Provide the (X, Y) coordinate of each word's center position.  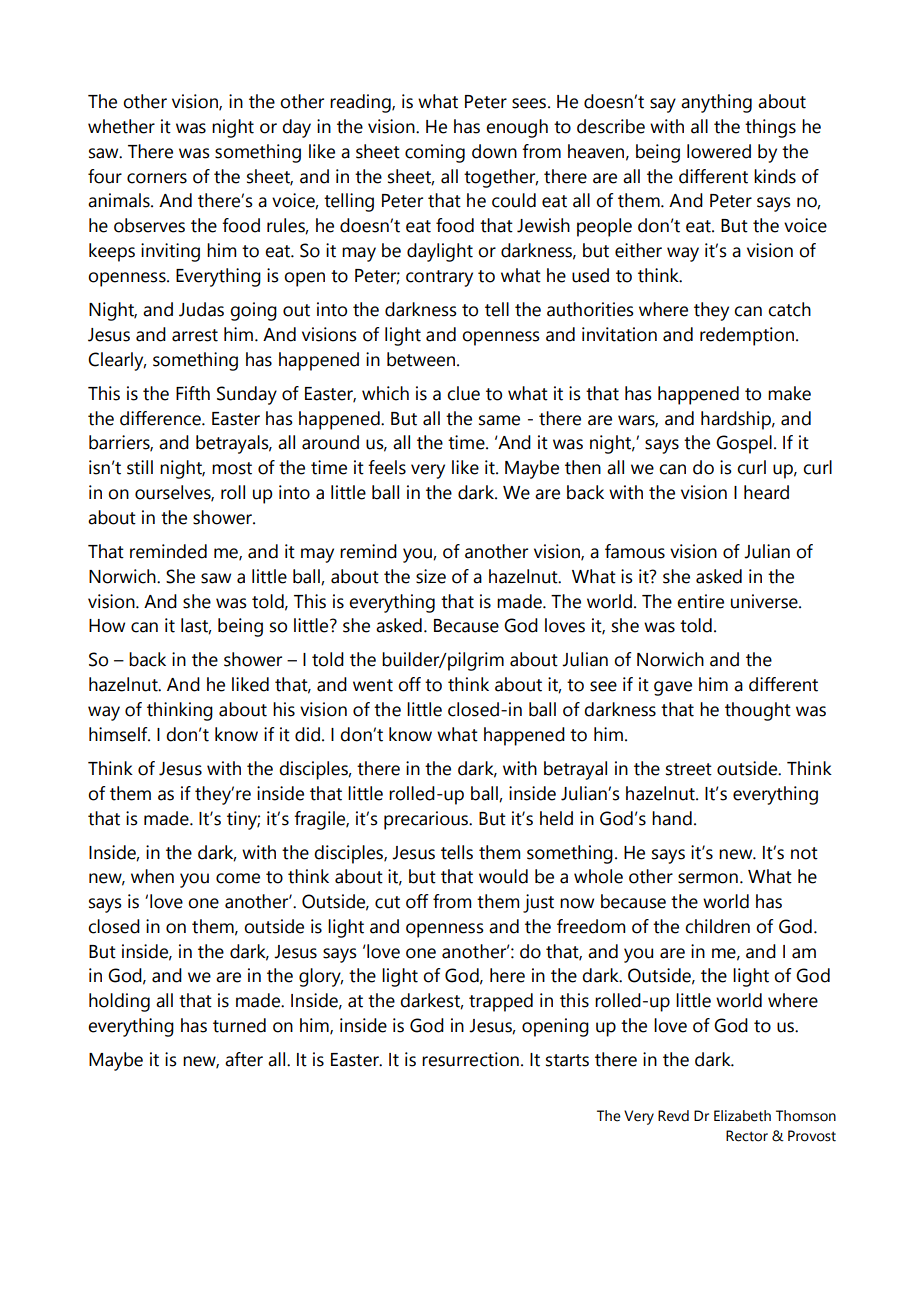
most (232, 468)
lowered (719, 151)
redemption (748, 336)
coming (435, 153)
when (152, 876)
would (503, 876)
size (431, 576)
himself (119, 734)
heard (766, 492)
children (717, 926)
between (421, 359)
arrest (195, 335)
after (244, 1059)
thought (758, 711)
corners (157, 178)
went (373, 685)
